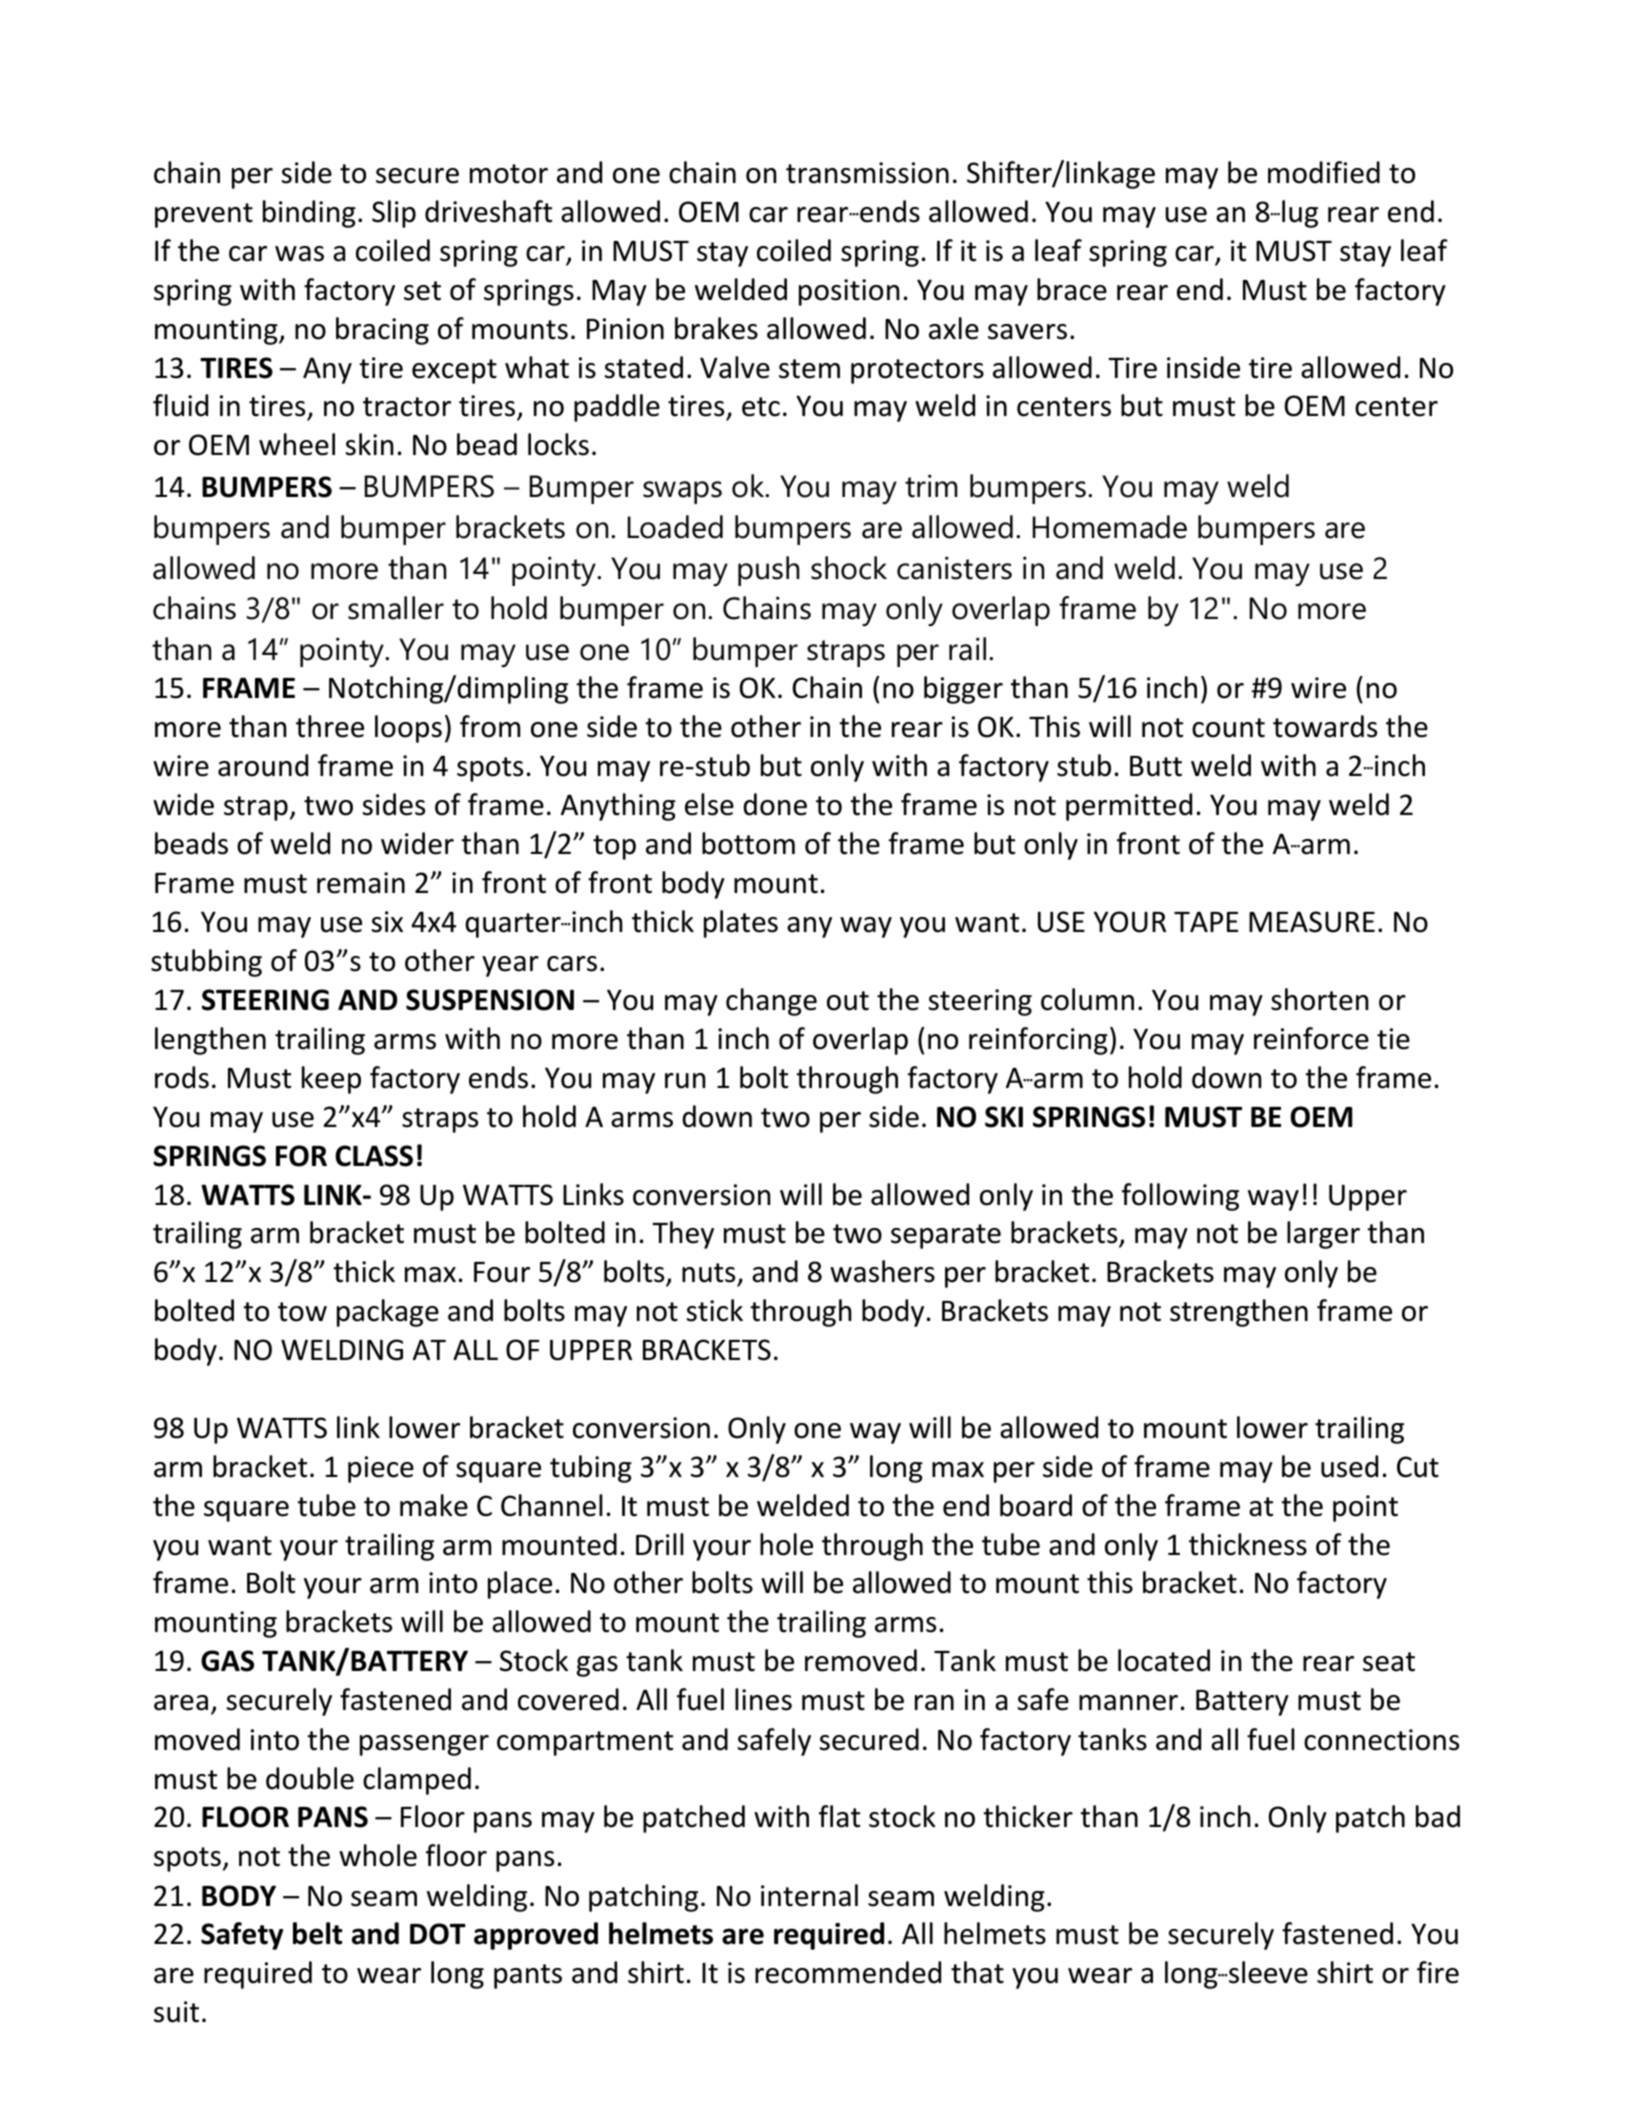  Describe the element at coordinates (867, 173) in the image. I see `transmission` at that location.
